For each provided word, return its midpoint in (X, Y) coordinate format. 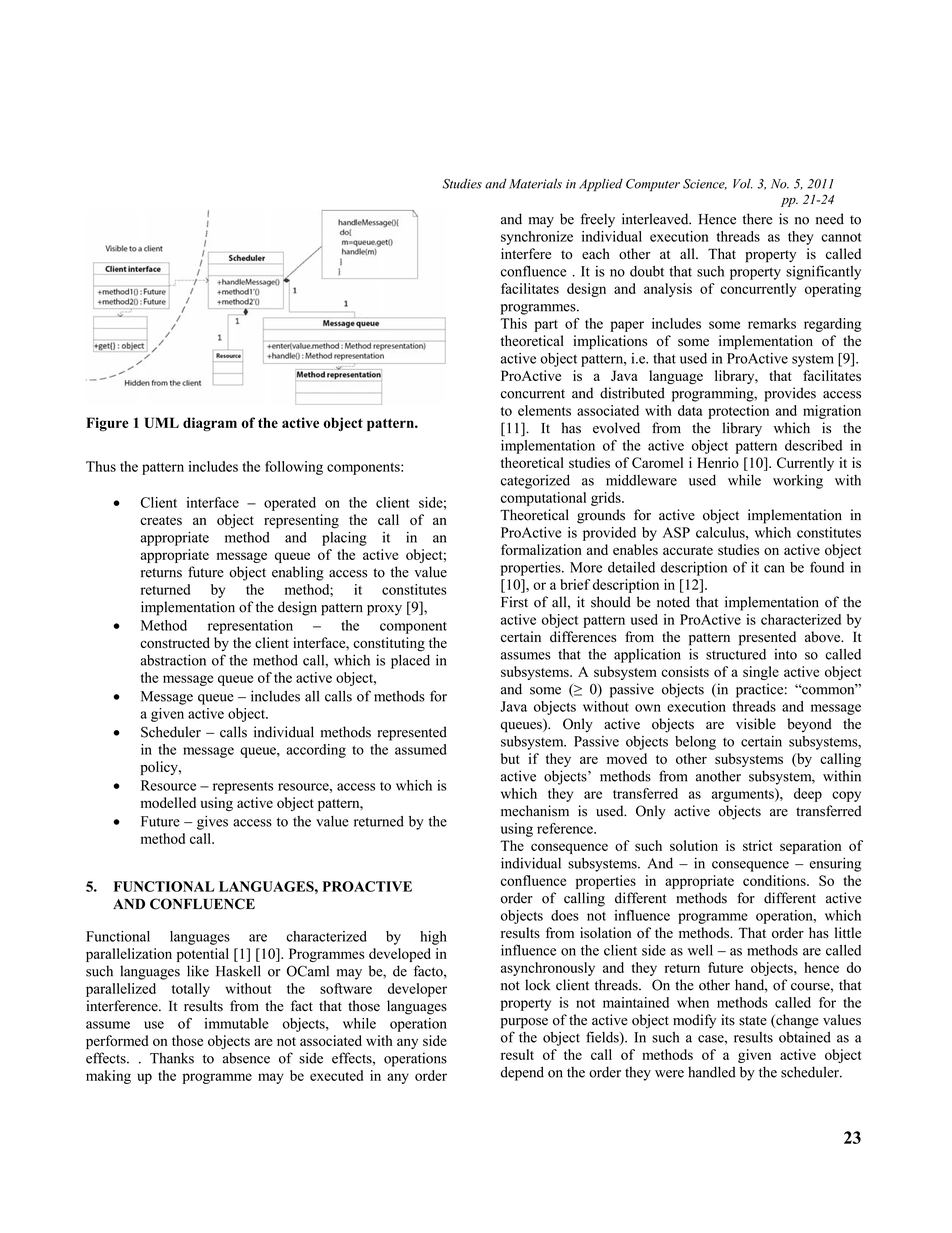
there (757, 219)
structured (736, 654)
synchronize (537, 238)
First (514, 602)
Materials (535, 184)
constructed (175, 643)
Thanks (172, 1058)
